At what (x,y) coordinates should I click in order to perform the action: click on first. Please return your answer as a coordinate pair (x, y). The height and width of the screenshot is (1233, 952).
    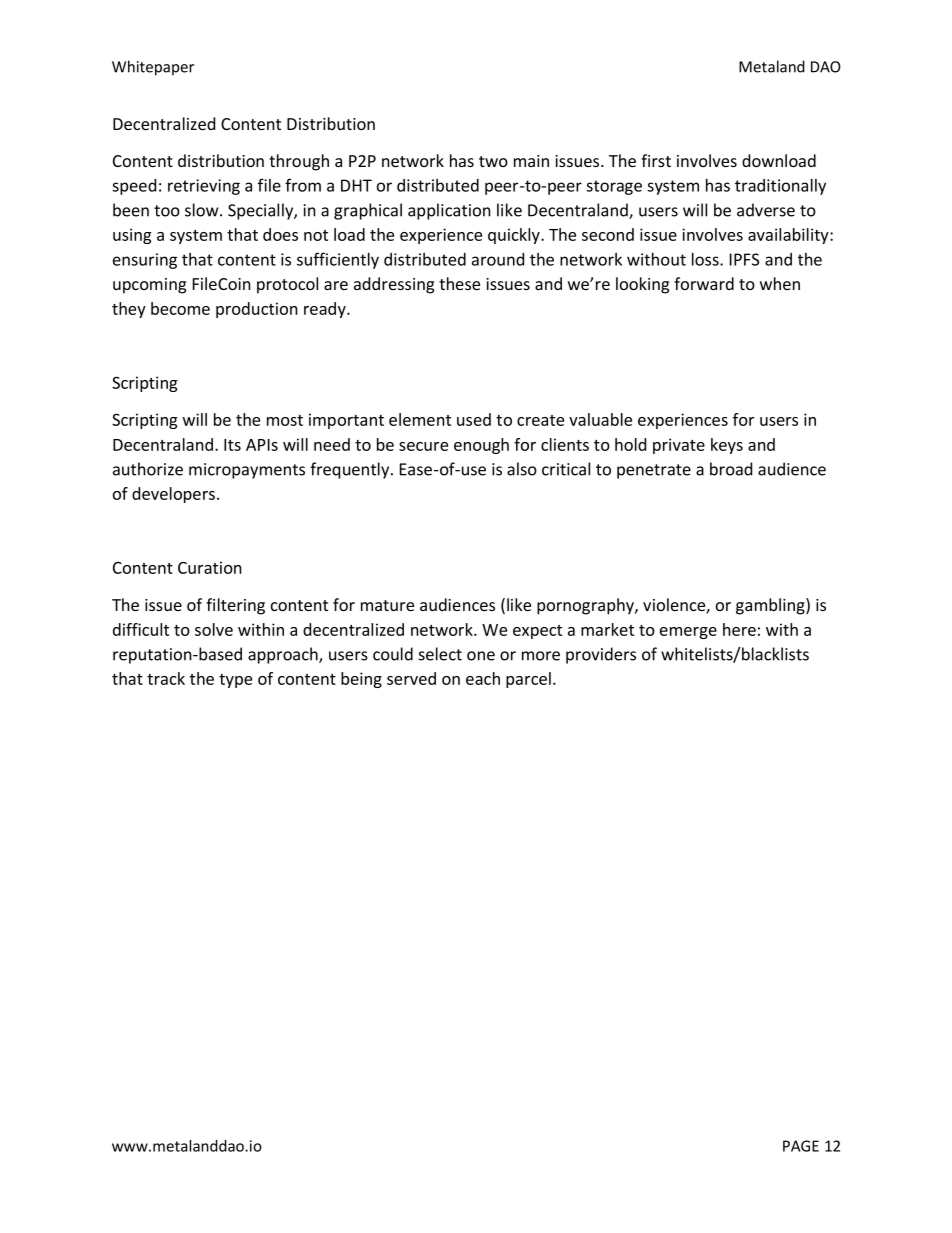
    Looking at the image, I should click on (656, 160).
